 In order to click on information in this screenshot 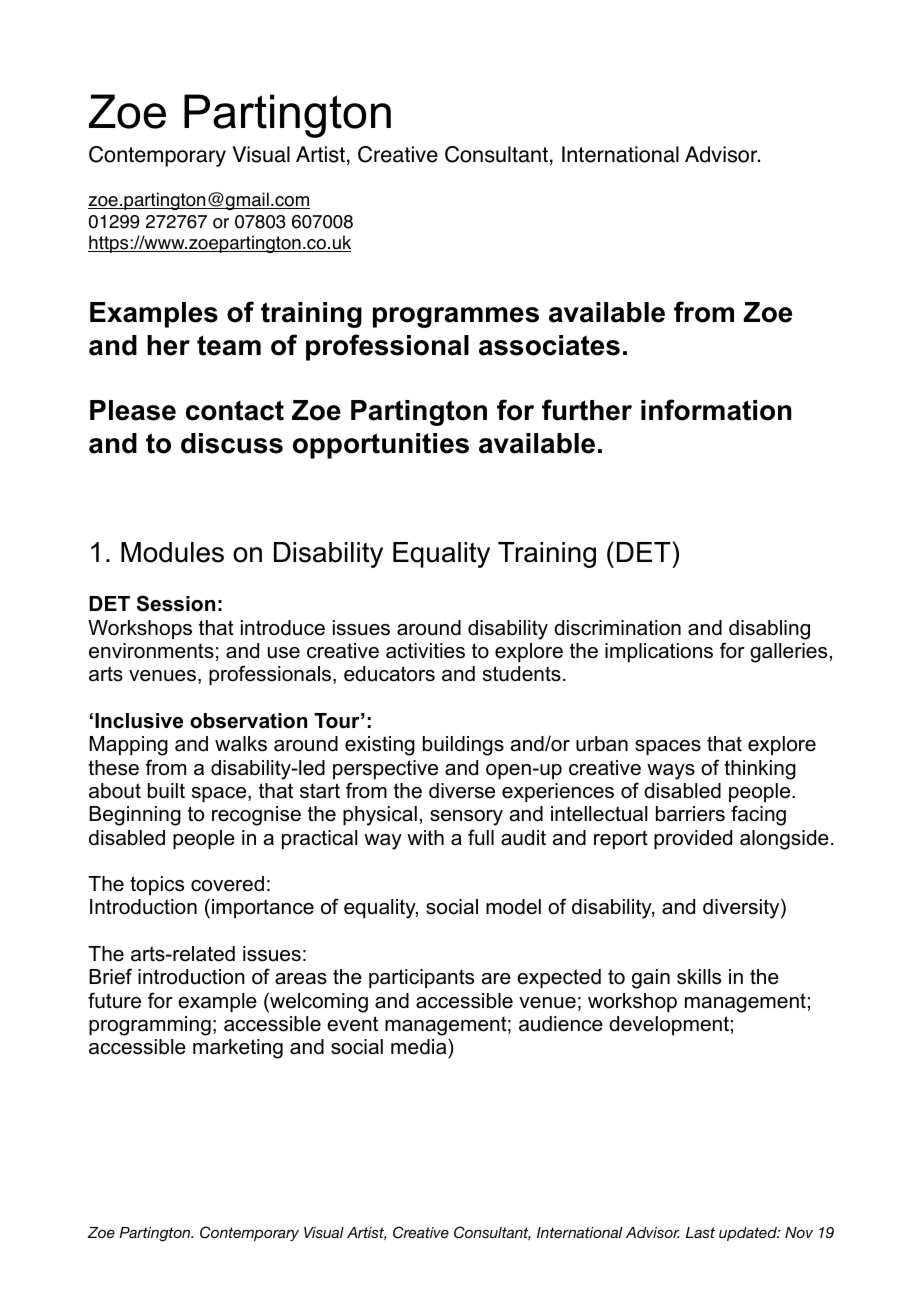, I will do `click(716, 410)`.
